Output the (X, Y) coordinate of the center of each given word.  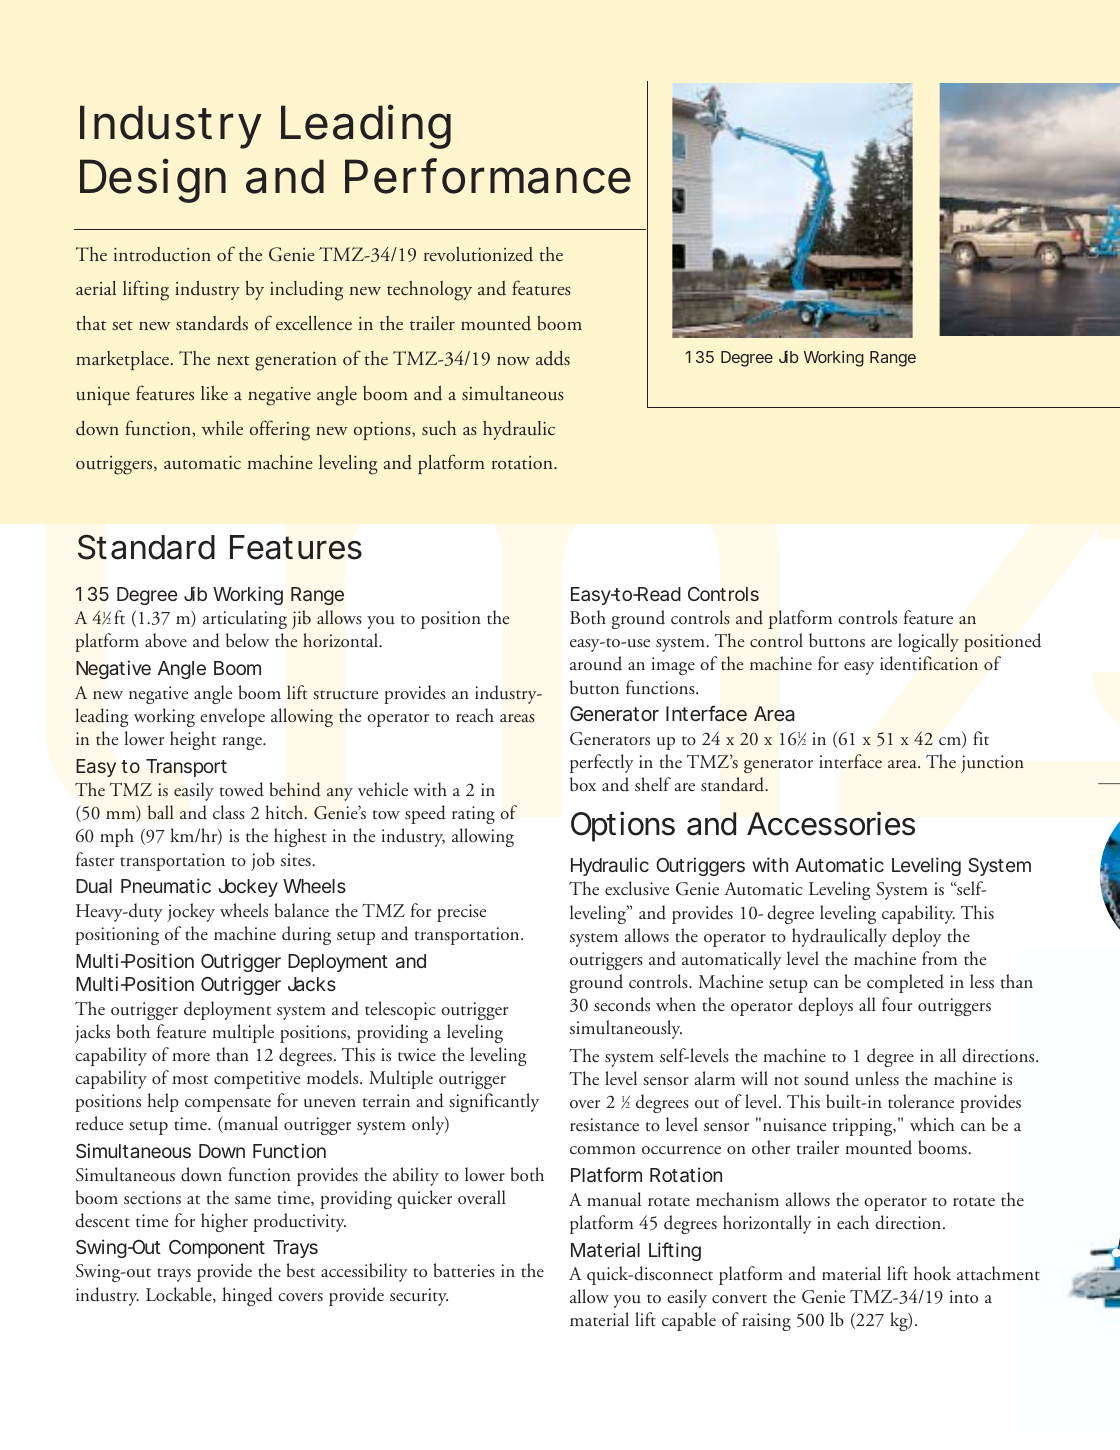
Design (153, 181)
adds (553, 358)
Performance (488, 176)
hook (932, 1273)
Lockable (180, 1295)
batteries (464, 1270)
